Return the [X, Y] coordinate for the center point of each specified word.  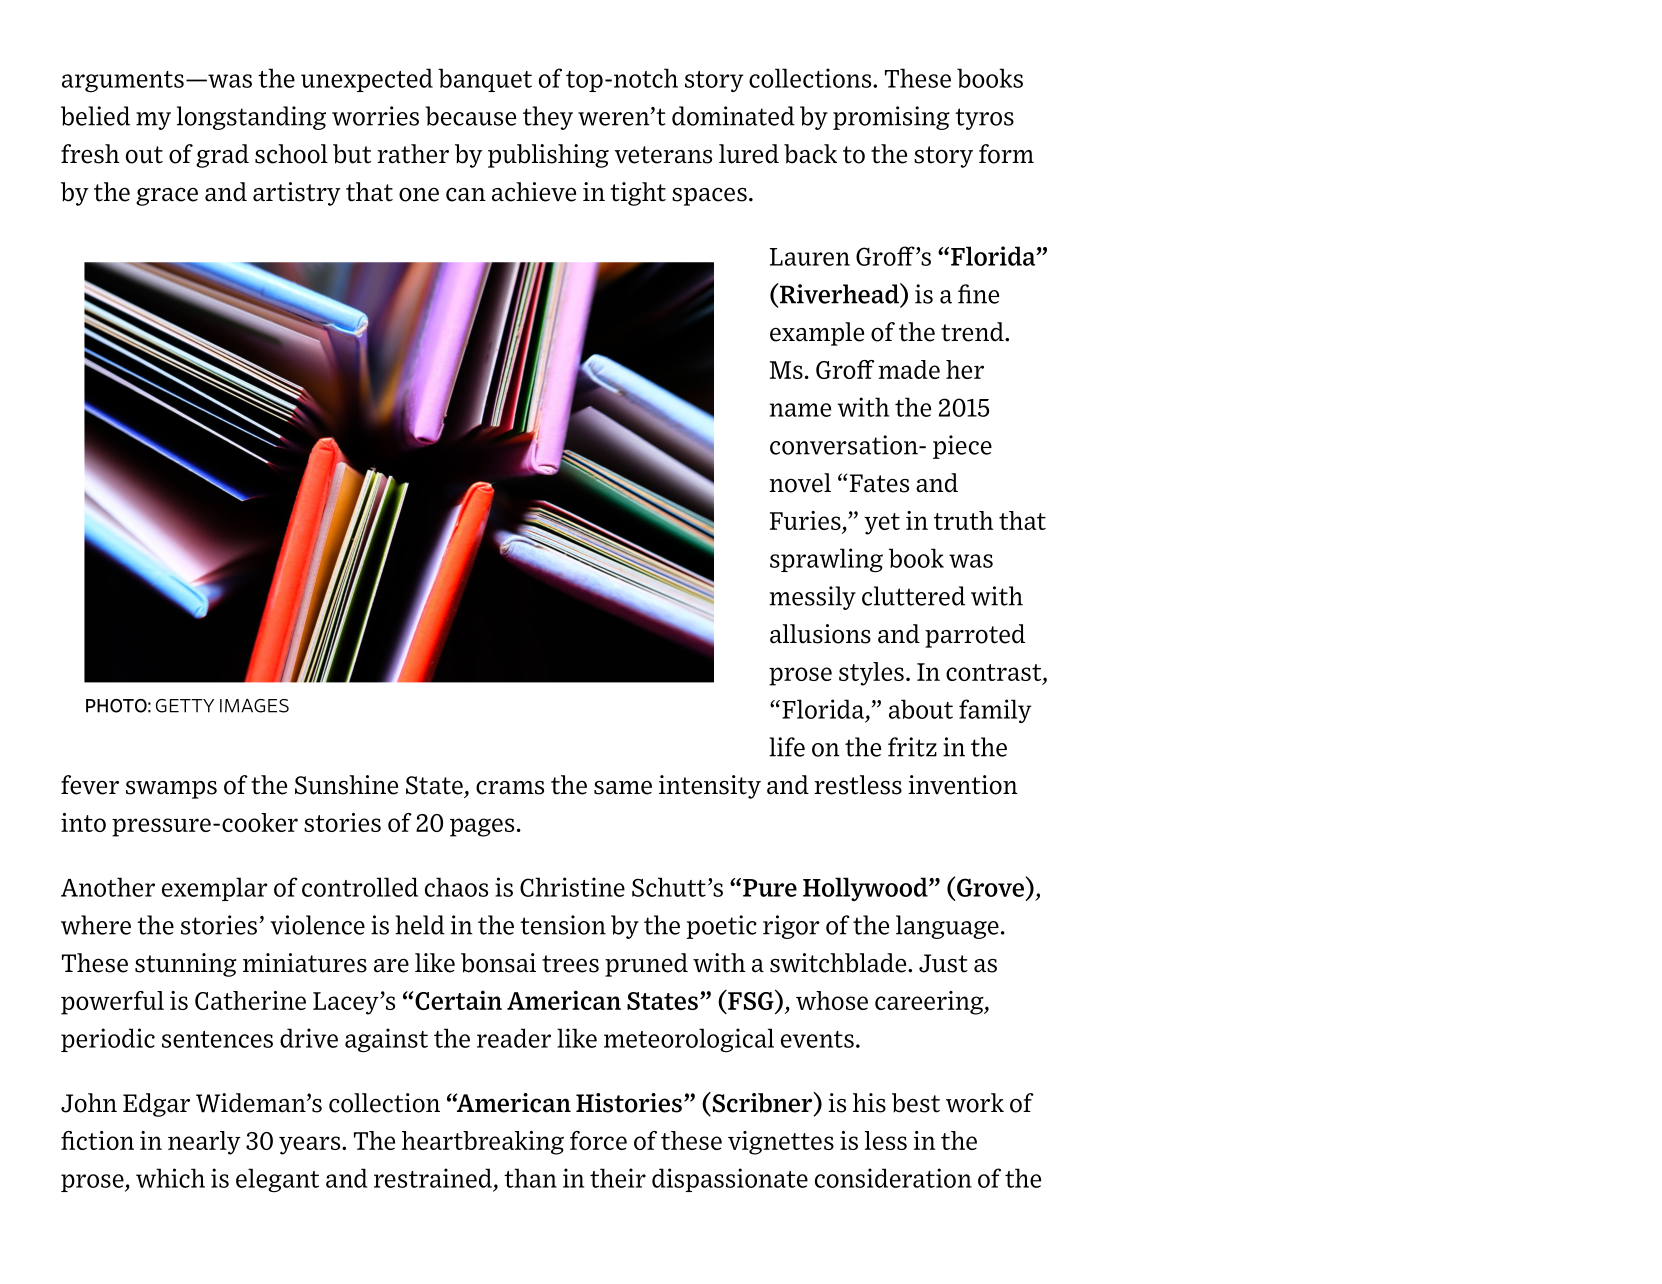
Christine [572, 887]
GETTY [185, 706]
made [909, 369]
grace [167, 196]
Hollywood [866, 889]
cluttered [913, 596]
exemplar [215, 889]
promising [891, 118]
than [530, 1178]
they [548, 118]
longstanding [251, 118]
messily [813, 598]
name [800, 410]
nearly [204, 1143]
